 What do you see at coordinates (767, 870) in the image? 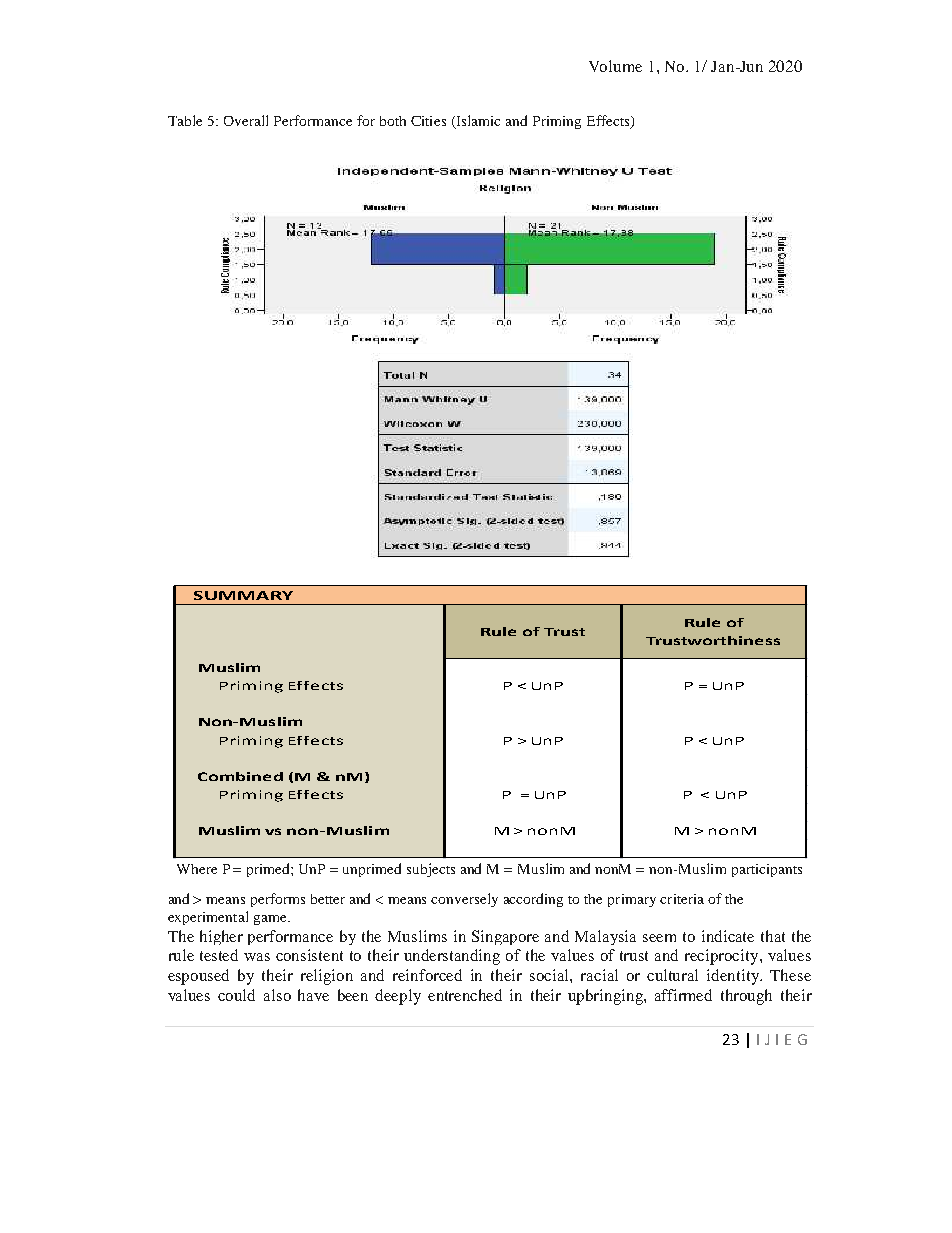
I see `participants` at bounding box center [767, 870].
